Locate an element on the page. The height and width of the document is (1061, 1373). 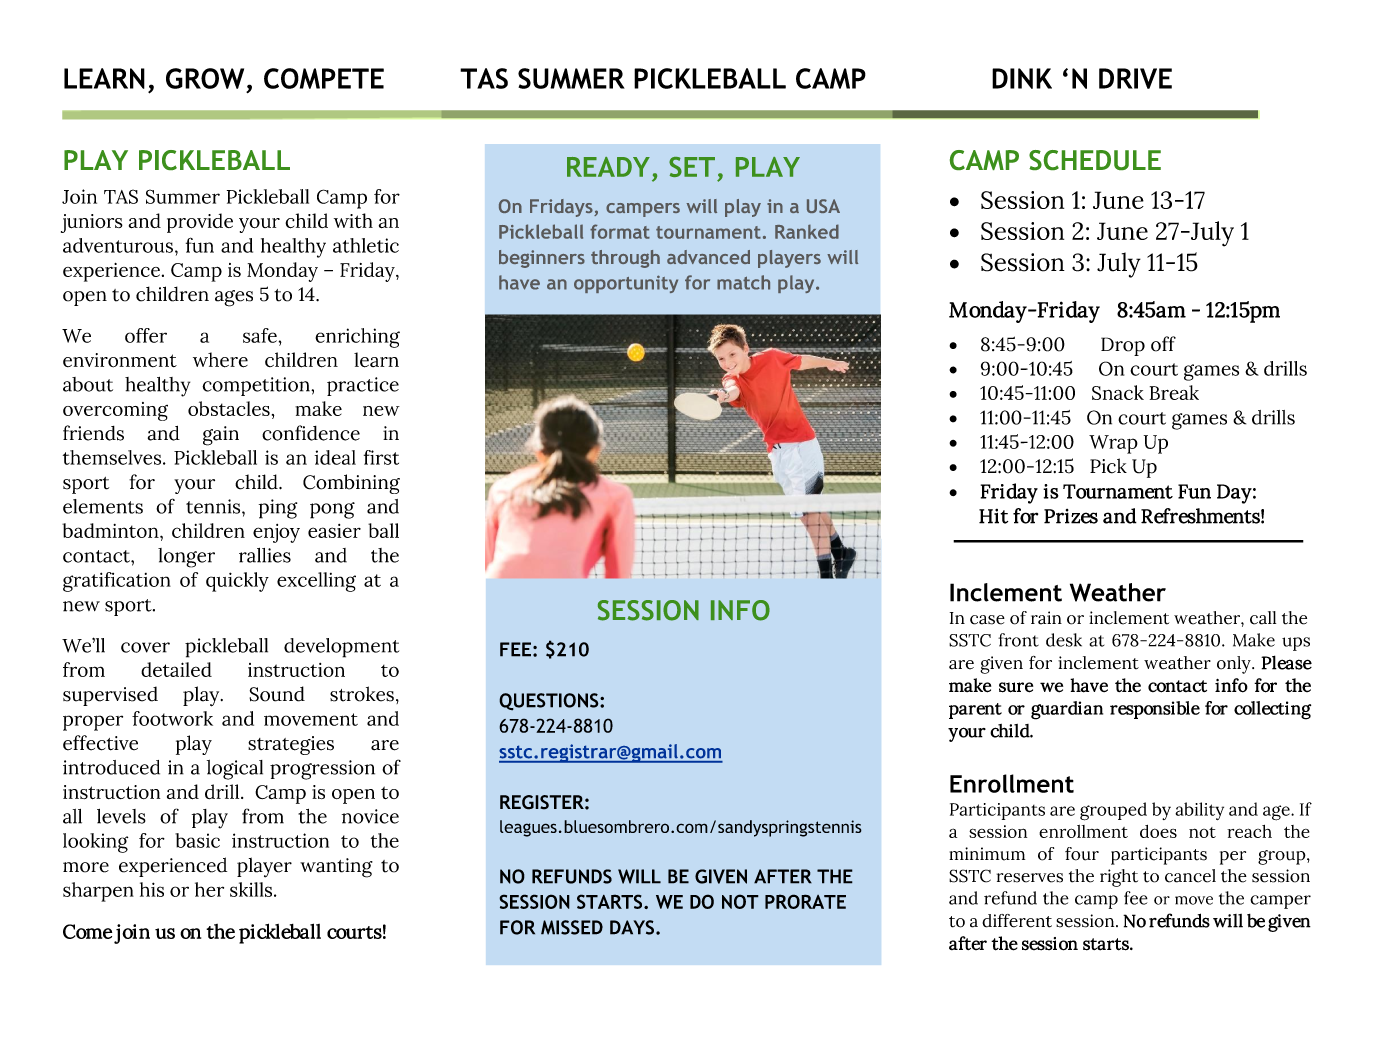
QUESTIONS is located at coordinates (550, 702).
